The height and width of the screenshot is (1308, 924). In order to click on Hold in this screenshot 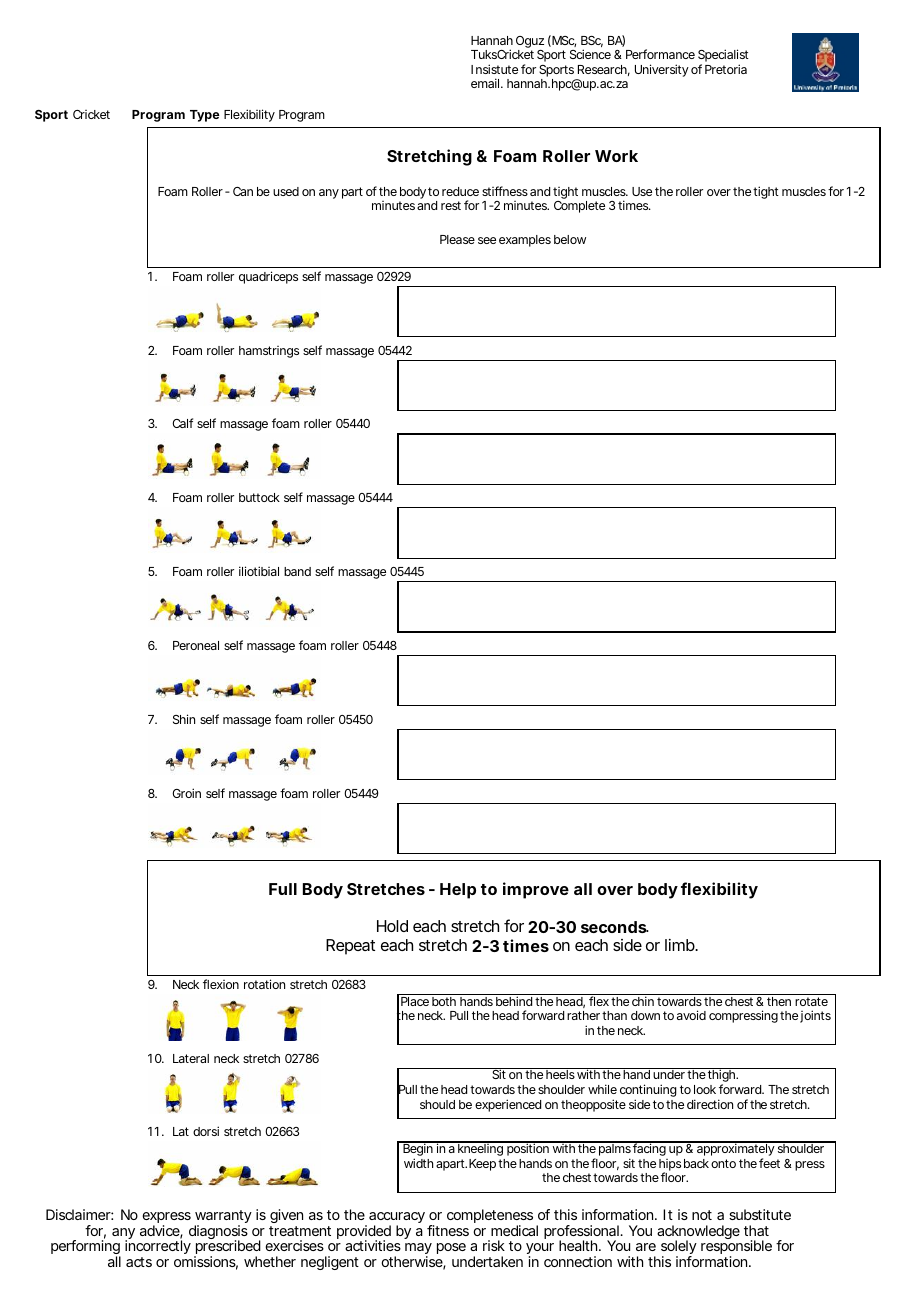, I will do `click(392, 926)`.
